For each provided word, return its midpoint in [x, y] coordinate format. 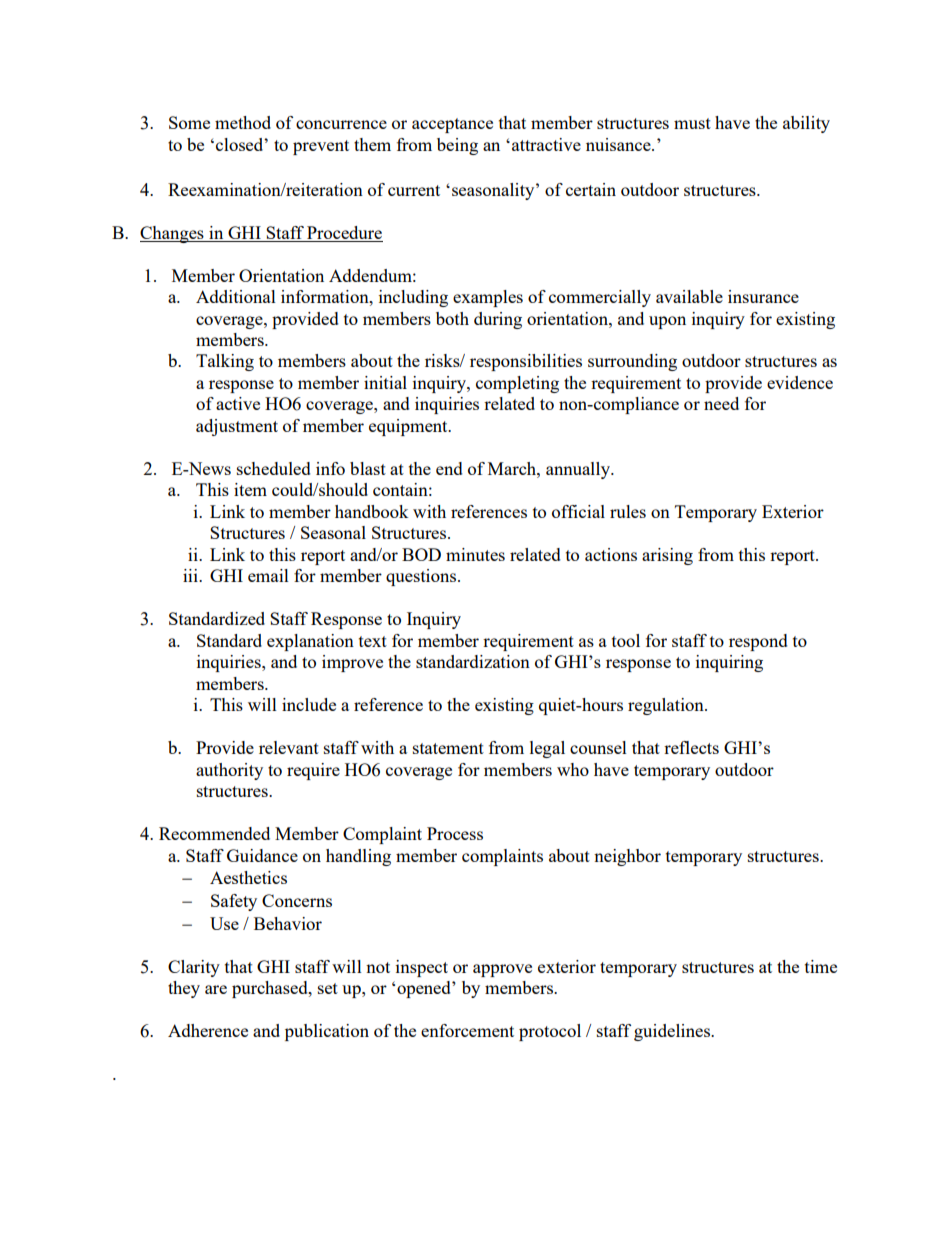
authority [229, 771]
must [692, 123]
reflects [691, 747]
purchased [271, 989]
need [721, 403]
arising [667, 556]
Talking [225, 362]
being [457, 146]
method [243, 122]
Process [455, 833]
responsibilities [526, 362]
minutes [475, 554]
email [268, 575]
